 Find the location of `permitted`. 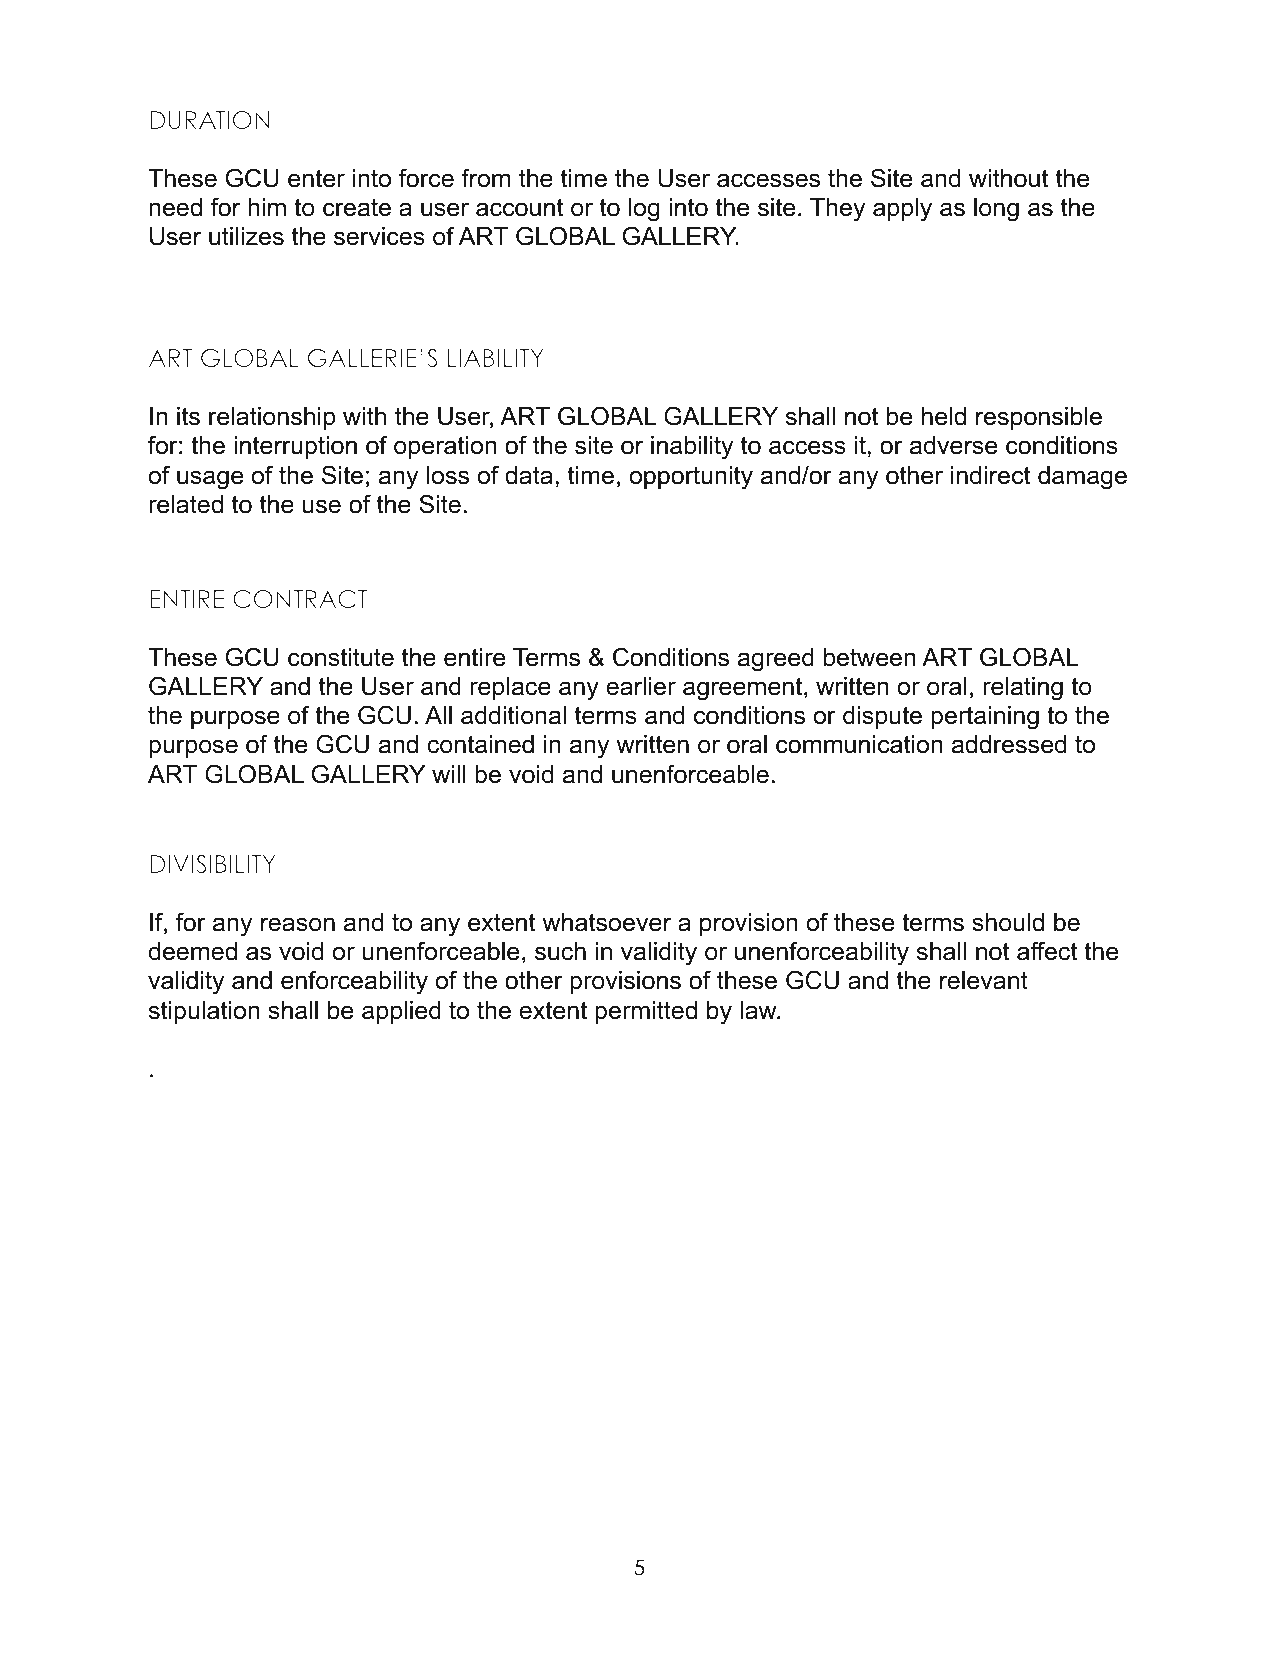

permitted is located at coordinates (646, 1012).
